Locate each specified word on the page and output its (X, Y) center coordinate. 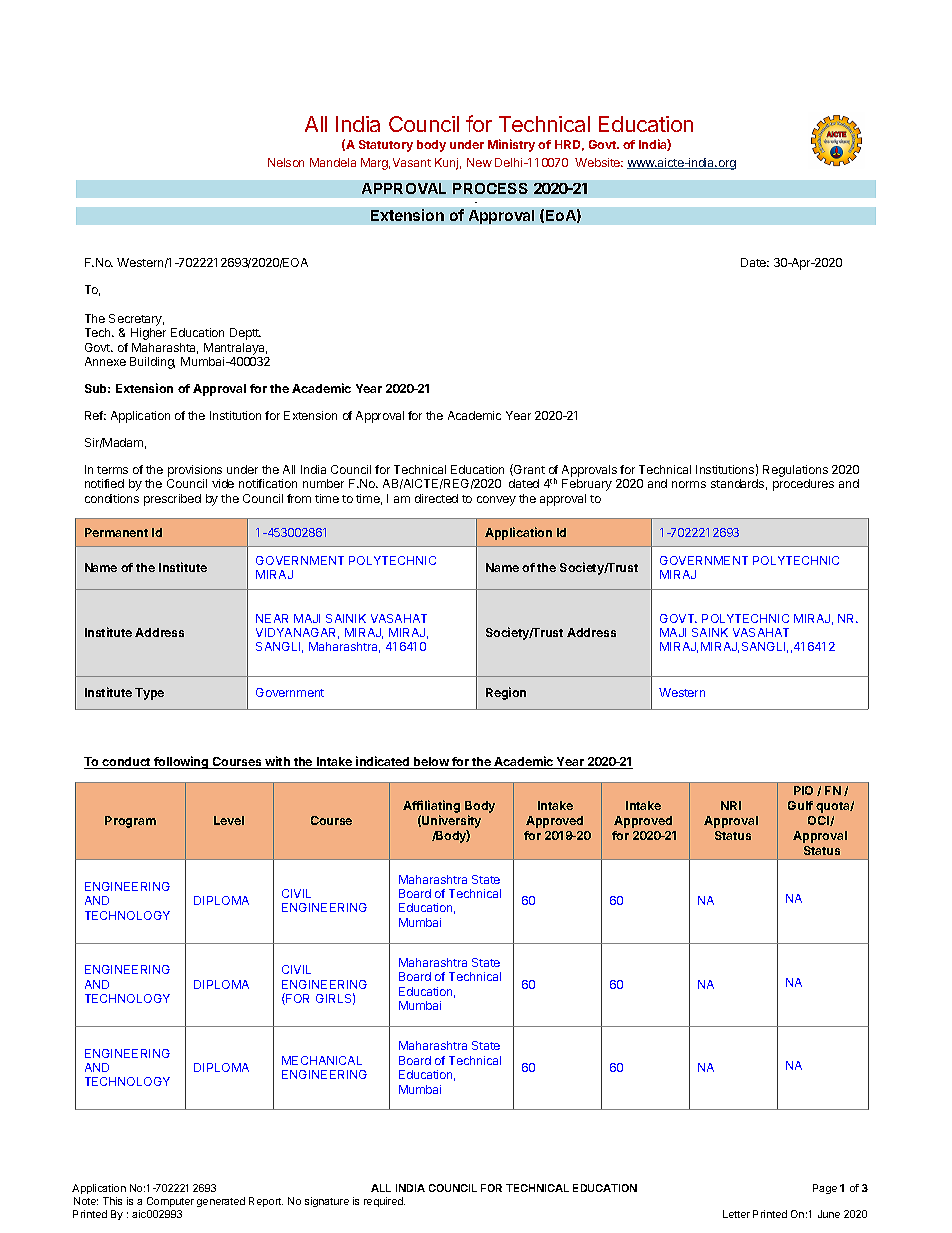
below (431, 763)
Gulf (800, 805)
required (384, 1202)
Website (599, 162)
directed (436, 498)
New (479, 162)
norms (689, 484)
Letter (736, 1214)
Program (130, 822)
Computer (170, 1202)
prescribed (172, 500)
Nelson (286, 162)
